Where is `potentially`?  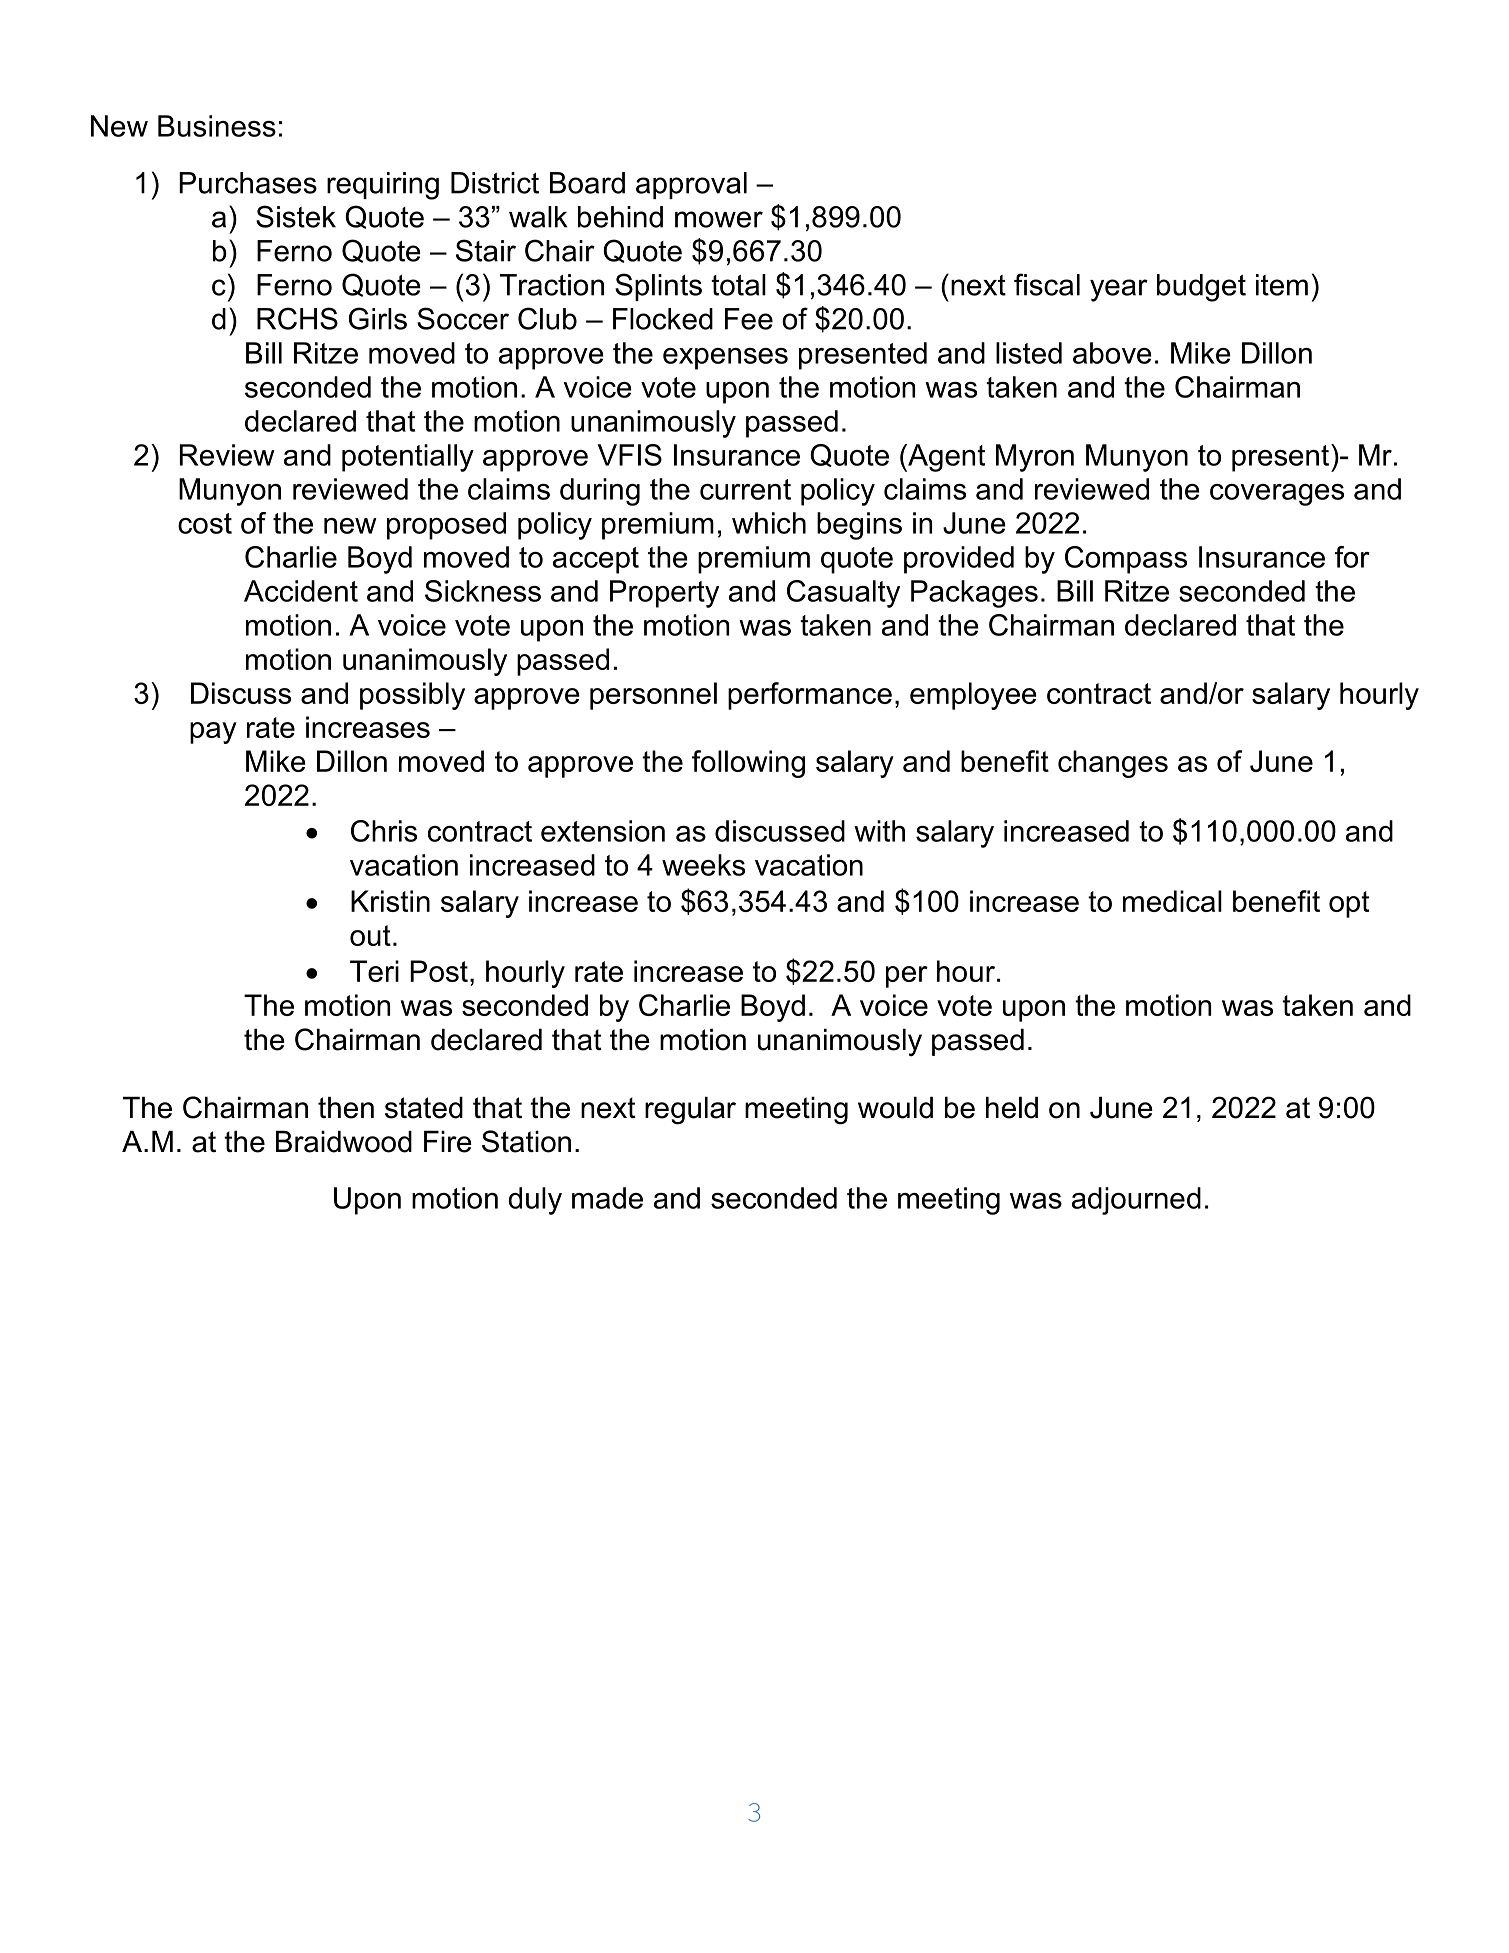 potentially is located at coordinates (408, 458).
